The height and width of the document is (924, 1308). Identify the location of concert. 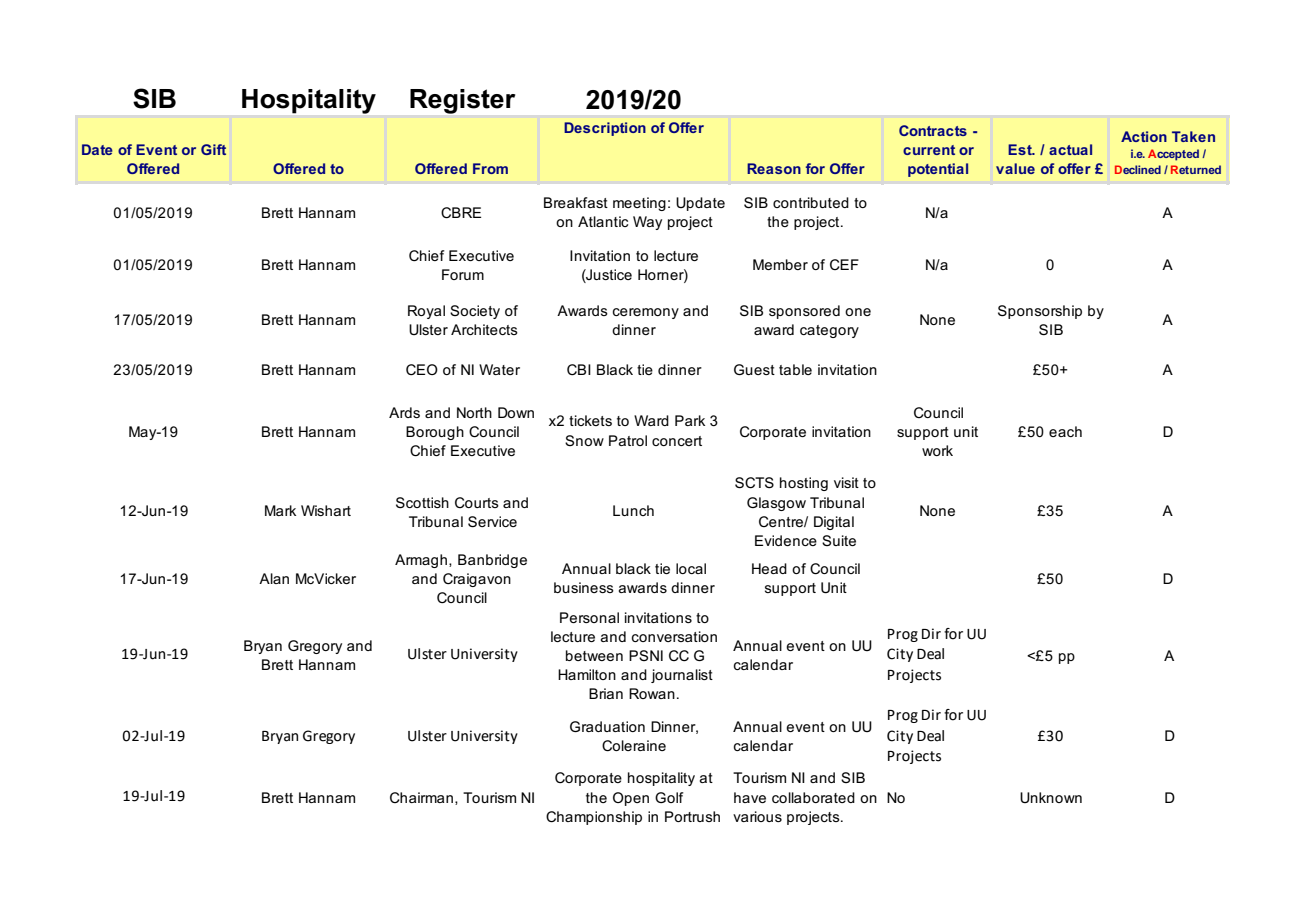
(677, 441).
